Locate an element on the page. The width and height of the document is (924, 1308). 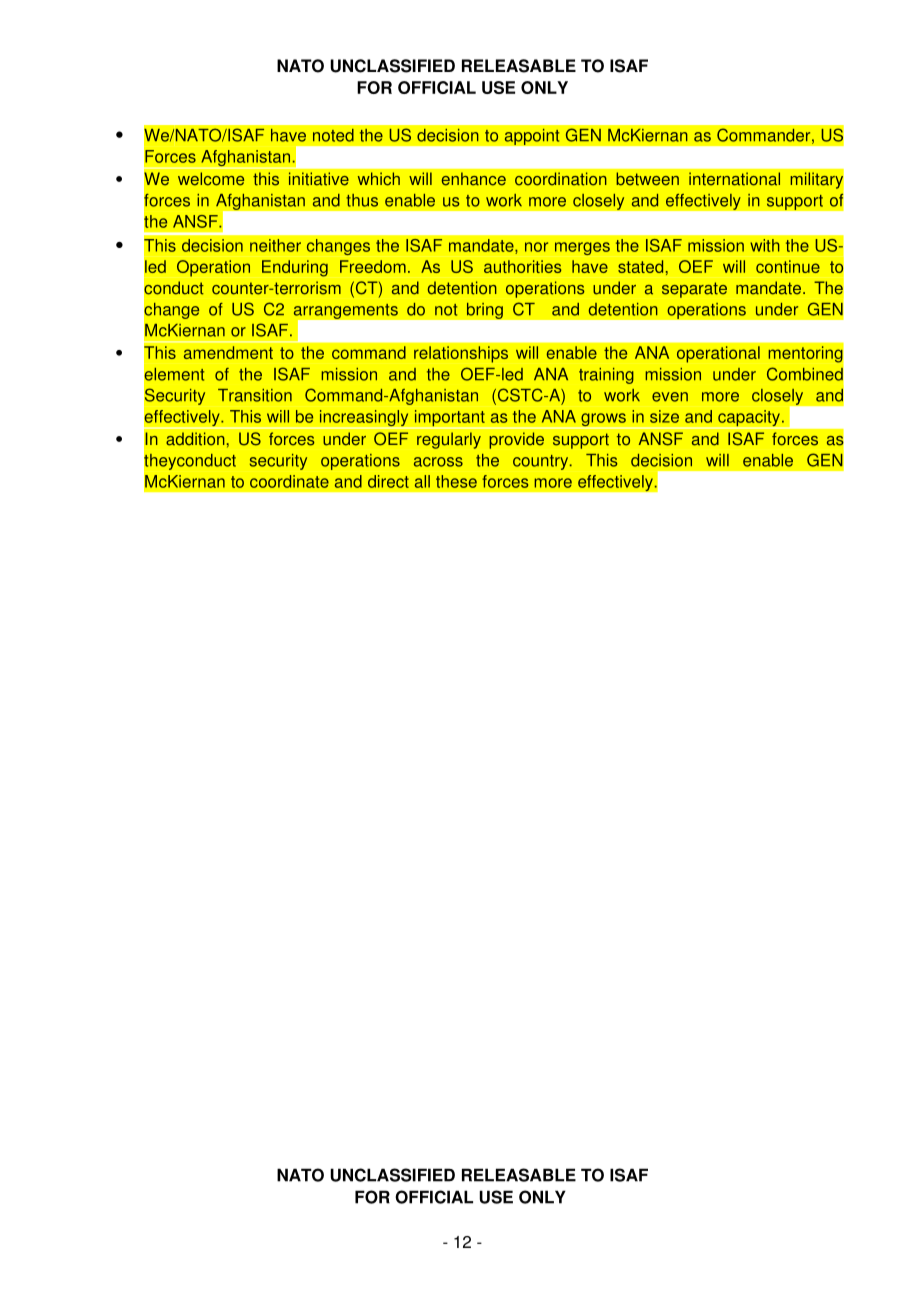
country is located at coordinates (542, 462).
